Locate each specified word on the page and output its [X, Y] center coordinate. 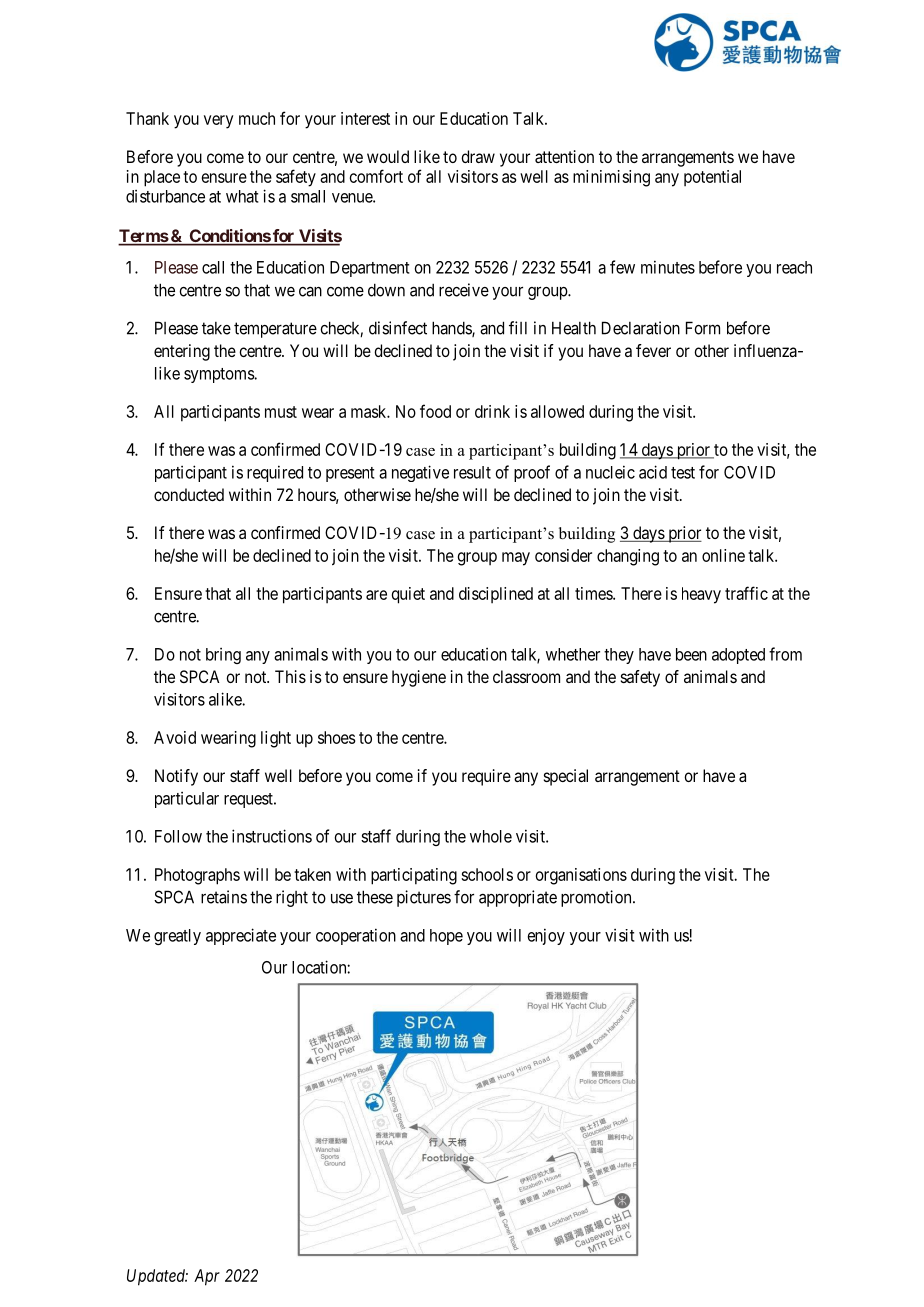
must [281, 412]
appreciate [241, 936]
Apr [207, 1277]
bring [223, 656]
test [683, 473]
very [218, 122]
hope [446, 937]
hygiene [419, 678]
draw [478, 156]
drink [492, 411]
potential [712, 178]
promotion [597, 898]
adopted [738, 656]
